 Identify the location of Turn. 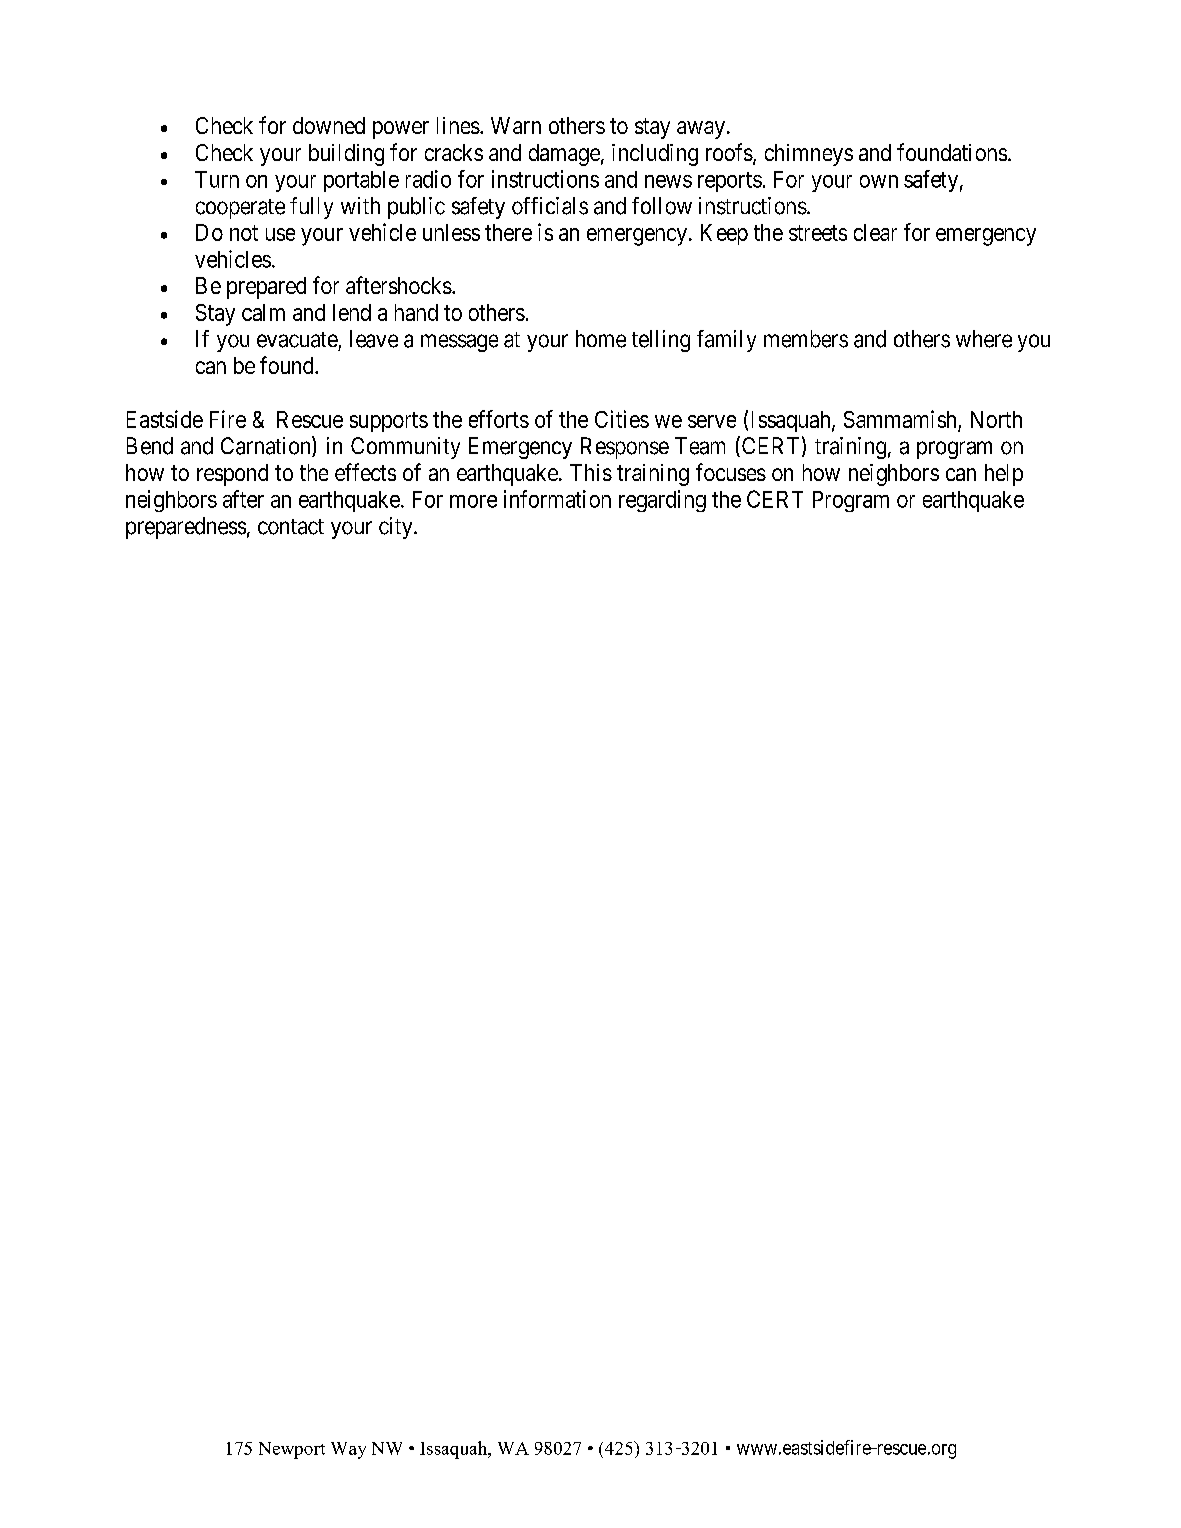
(217, 179).
